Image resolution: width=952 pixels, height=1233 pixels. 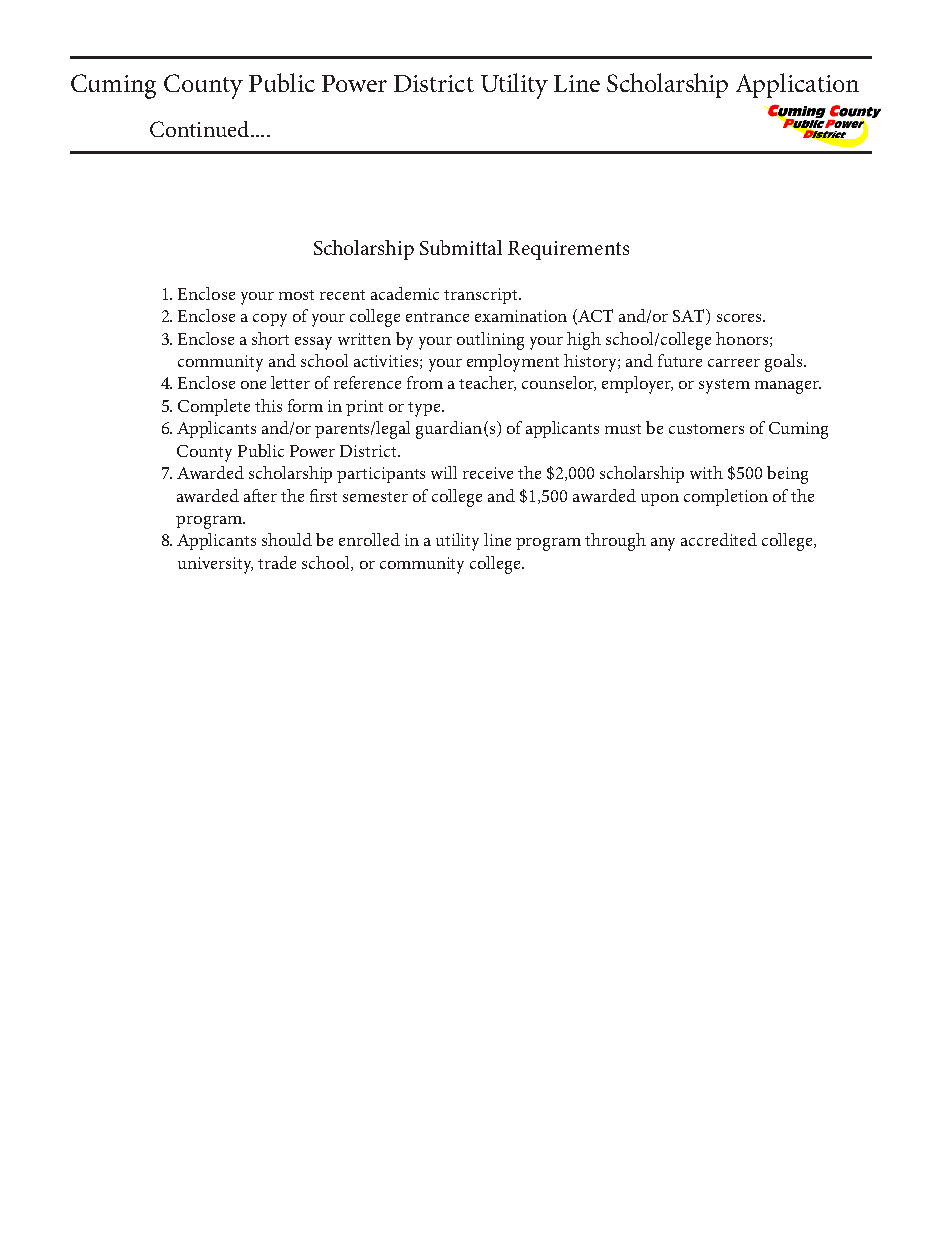 What do you see at coordinates (559, 383) in the image?
I see `counselor` at bounding box center [559, 383].
